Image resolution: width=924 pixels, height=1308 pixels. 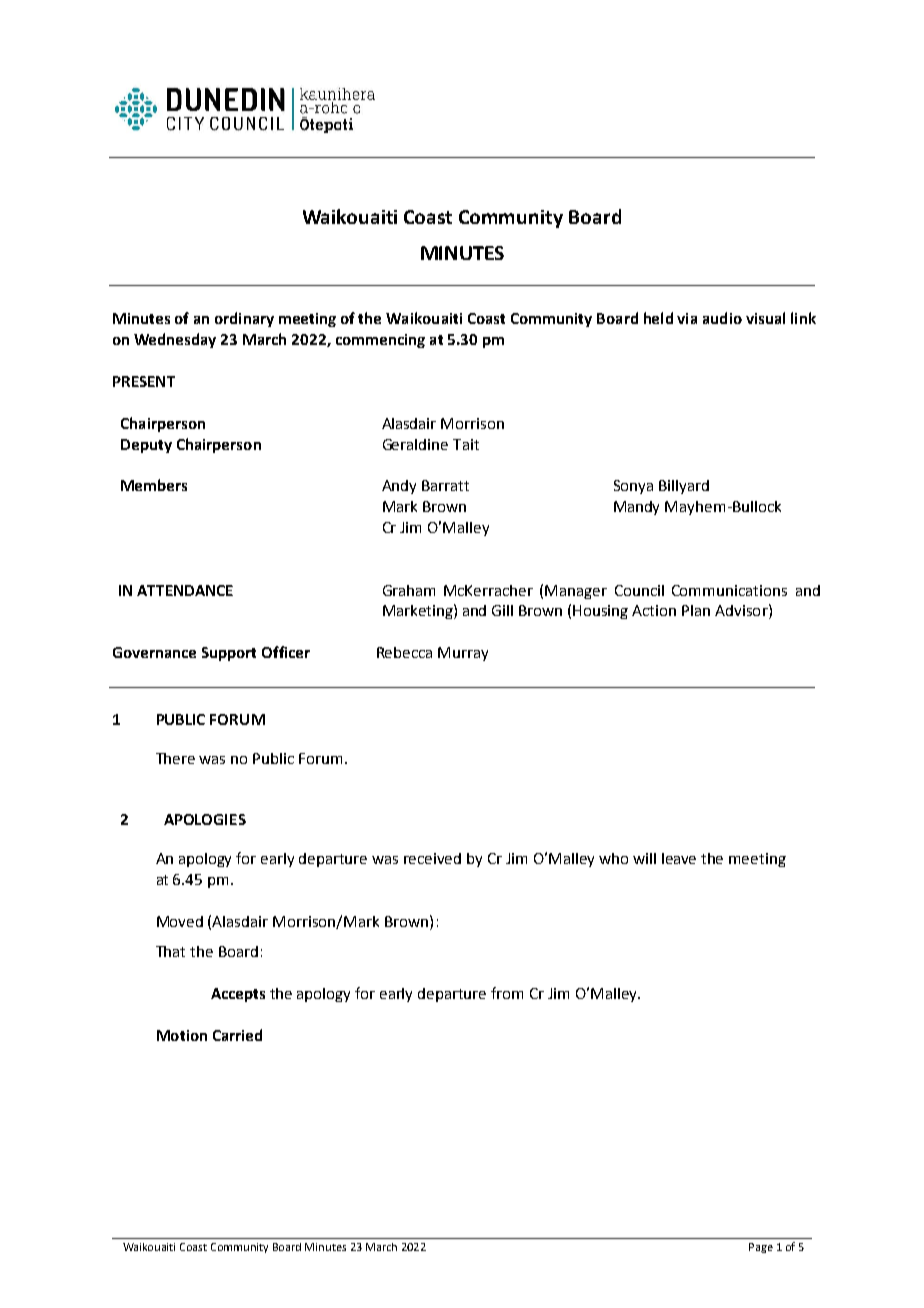 I want to click on Carried, so click(x=237, y=1035).
